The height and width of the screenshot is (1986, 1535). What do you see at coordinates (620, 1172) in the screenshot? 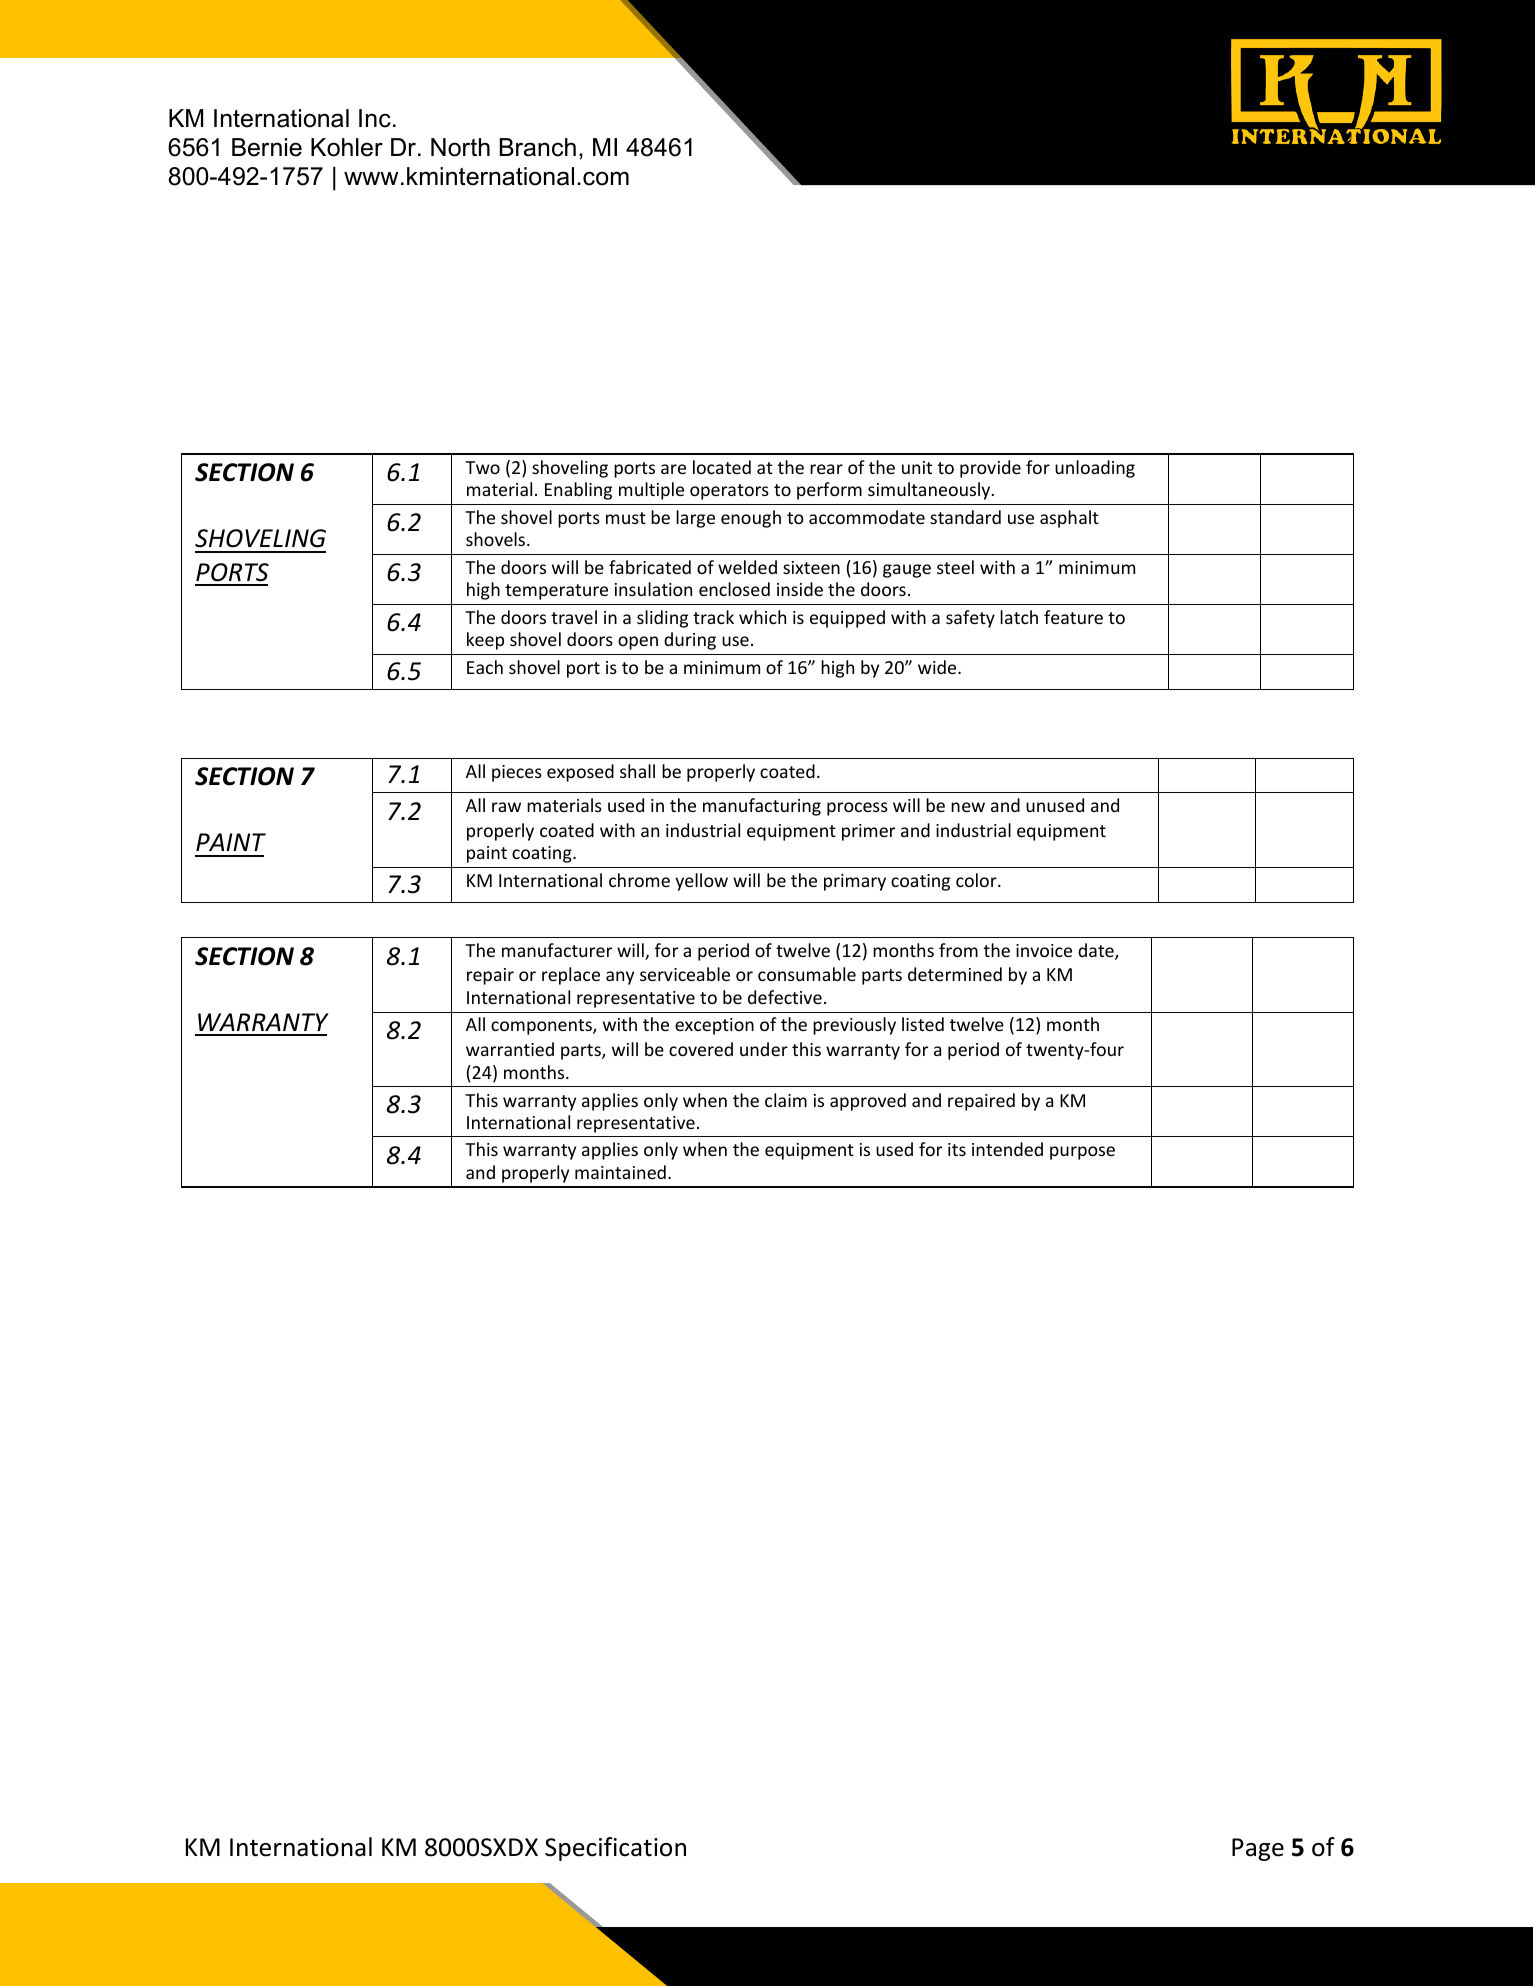
I see `maintained` at bounding box center [620, 1172].
